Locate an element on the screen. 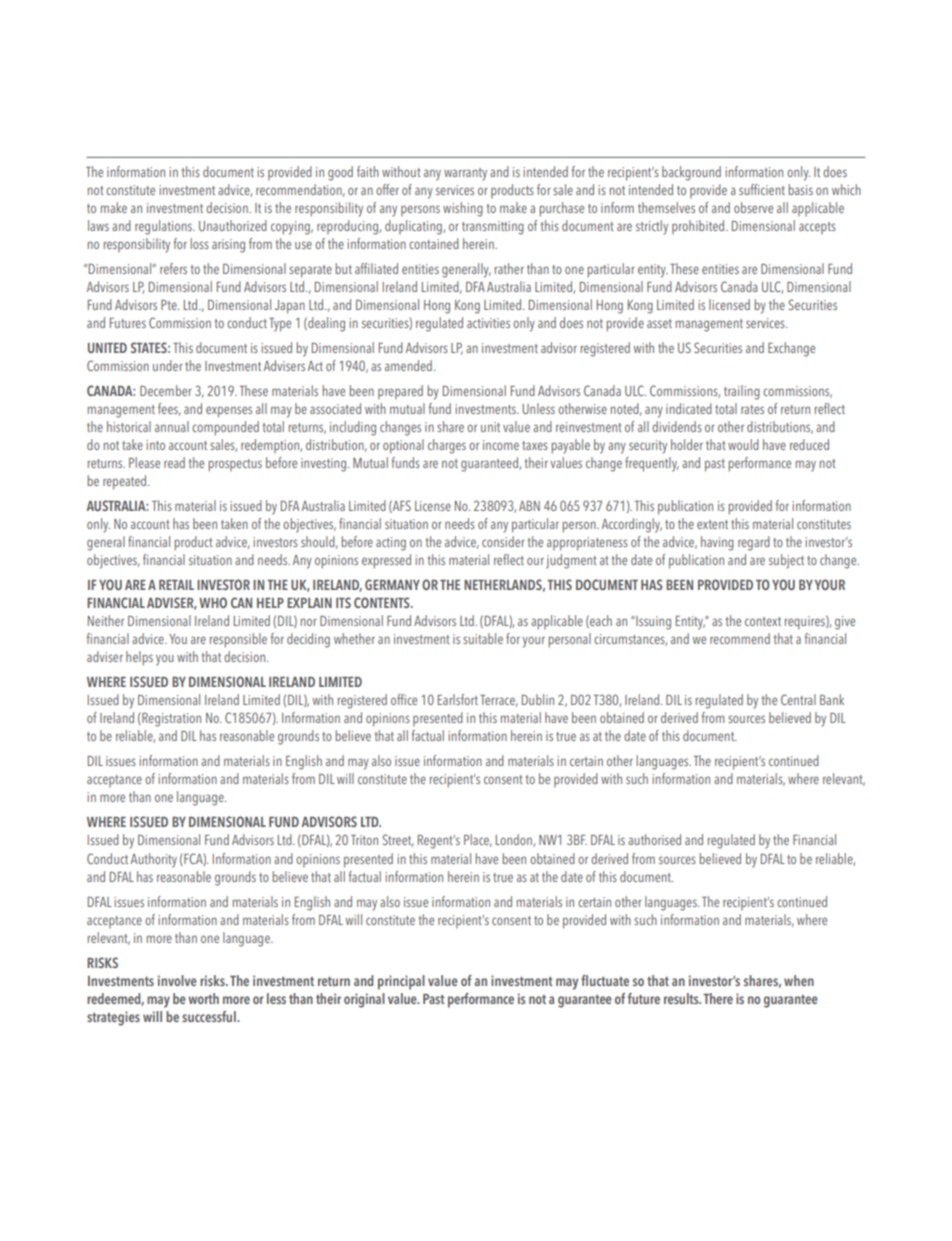  RETAIL is located at coordinates (176, 585).
